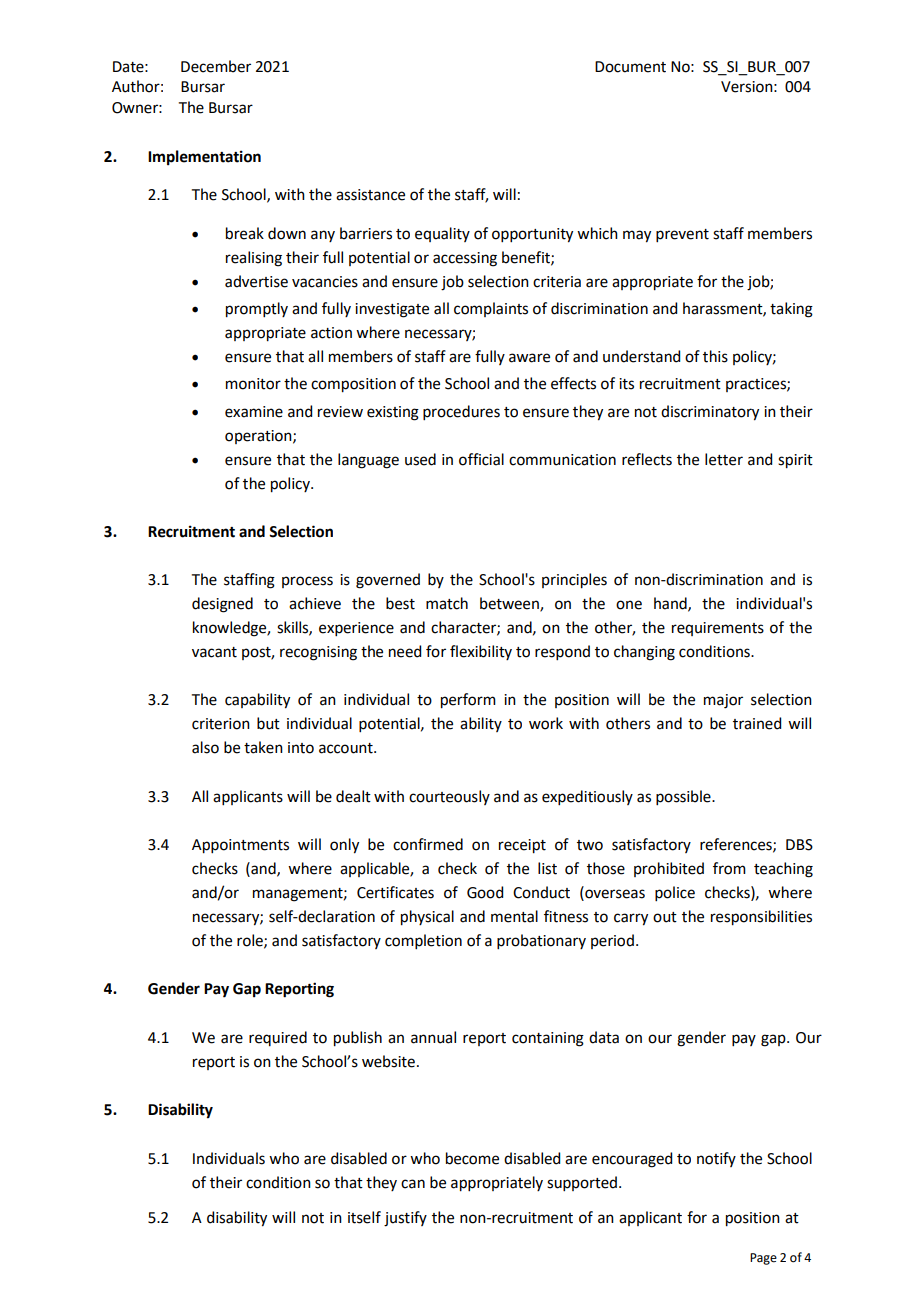 This screenshot has height=1307, width=924. Describe the element at coordinates (682, 235) in the screenshot. I see `prevent` at that location.
